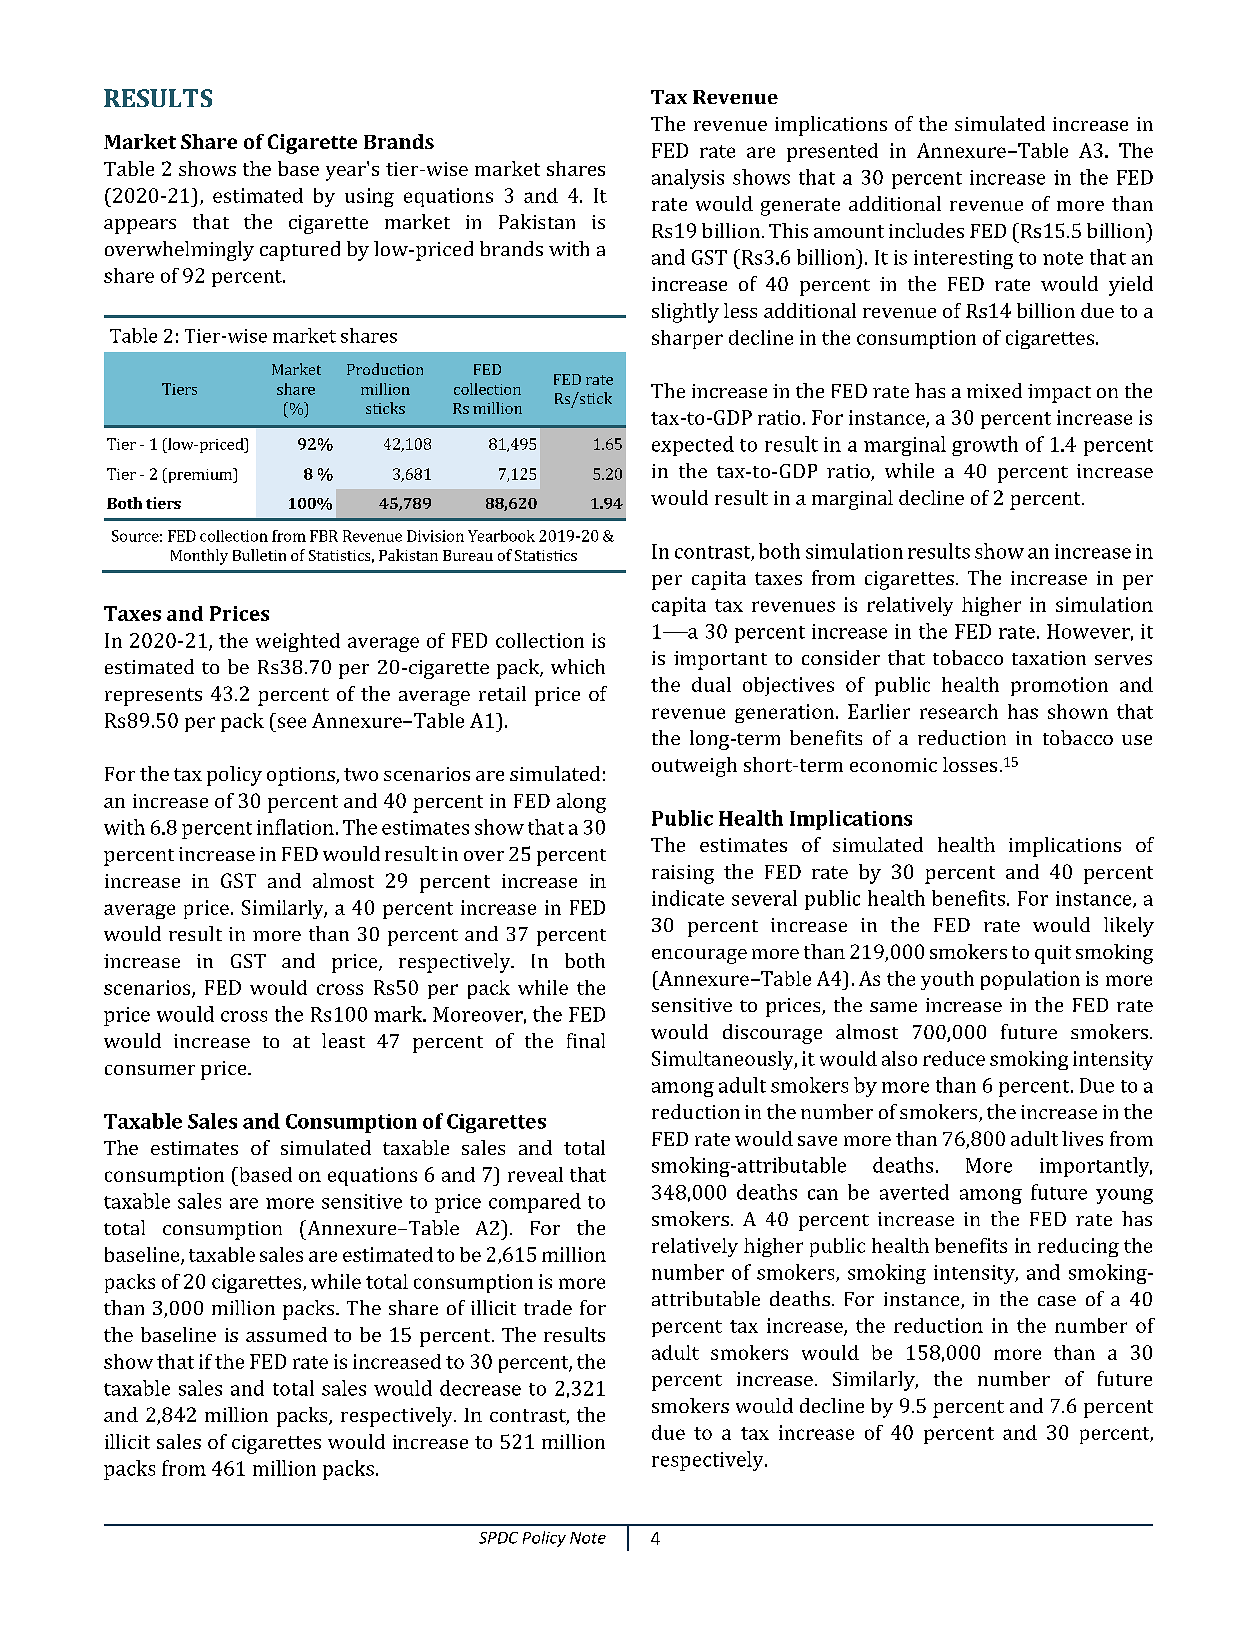 This document has height=1627, width=1257. What do you see at coordinates (286, 1334) in the document?
I see `assumed` at bounding box center [286, 1334].
